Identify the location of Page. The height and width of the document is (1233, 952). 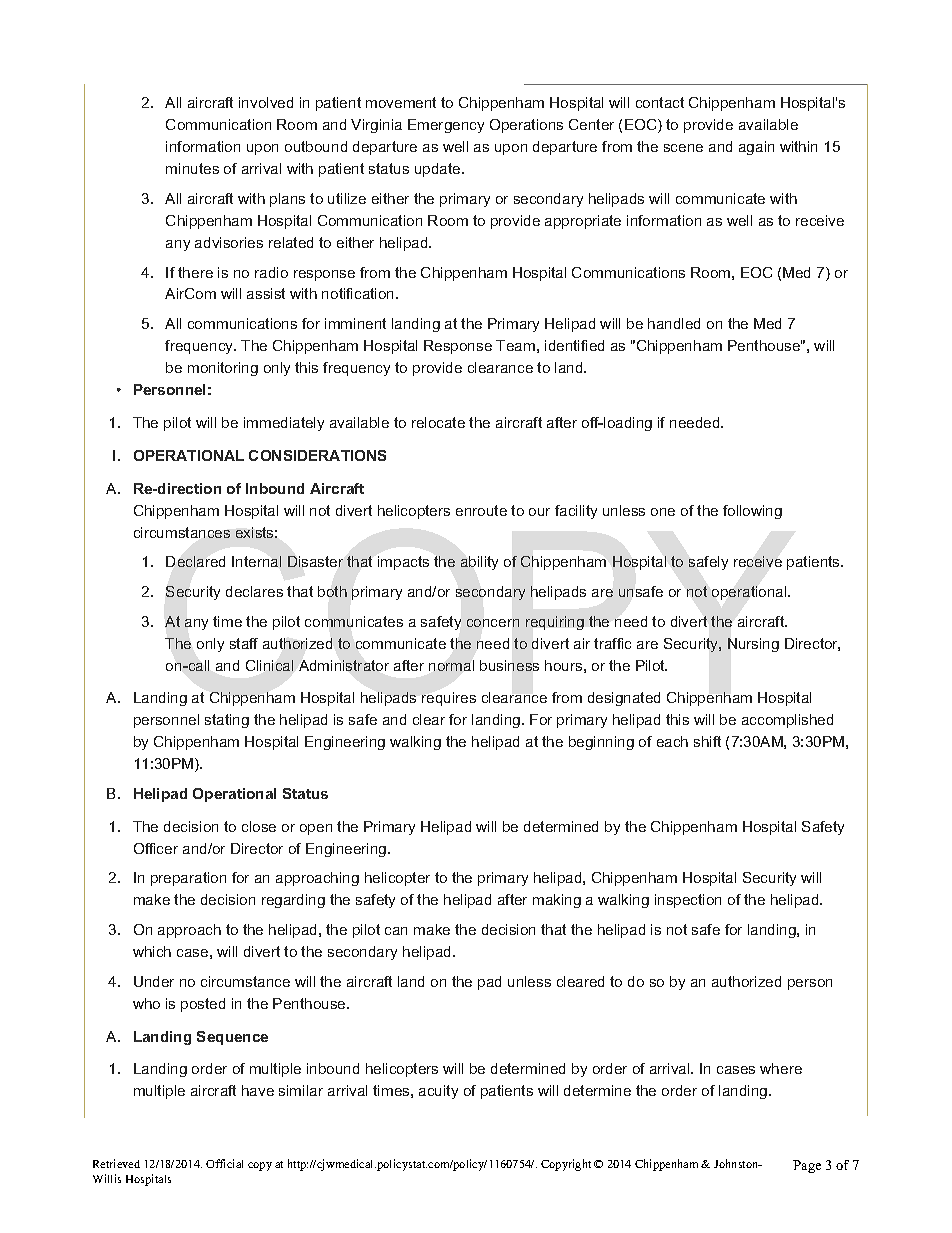
(807, 1166).
